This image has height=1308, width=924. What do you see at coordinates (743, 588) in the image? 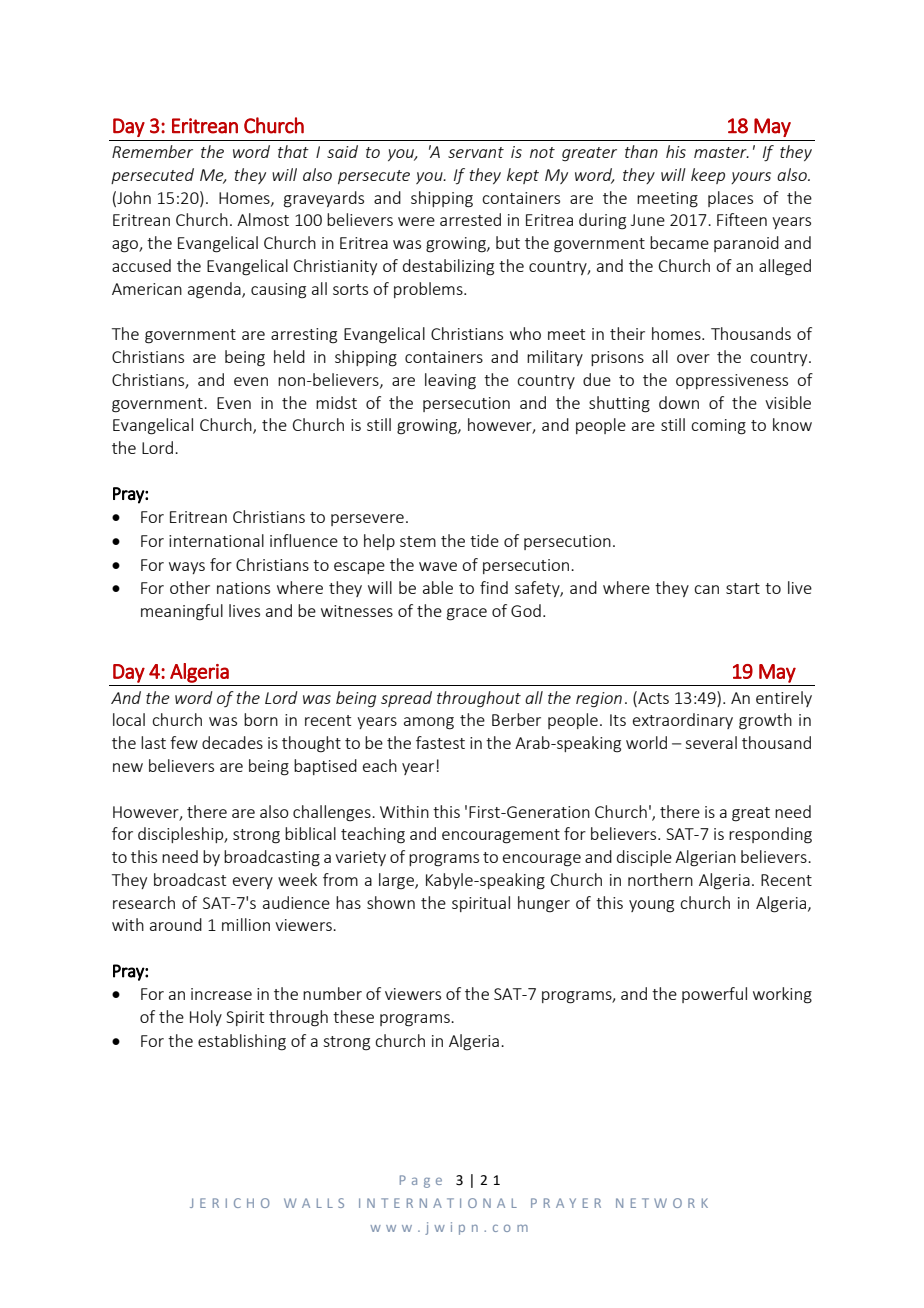
I see `start` at bounding box center [743, 588].
